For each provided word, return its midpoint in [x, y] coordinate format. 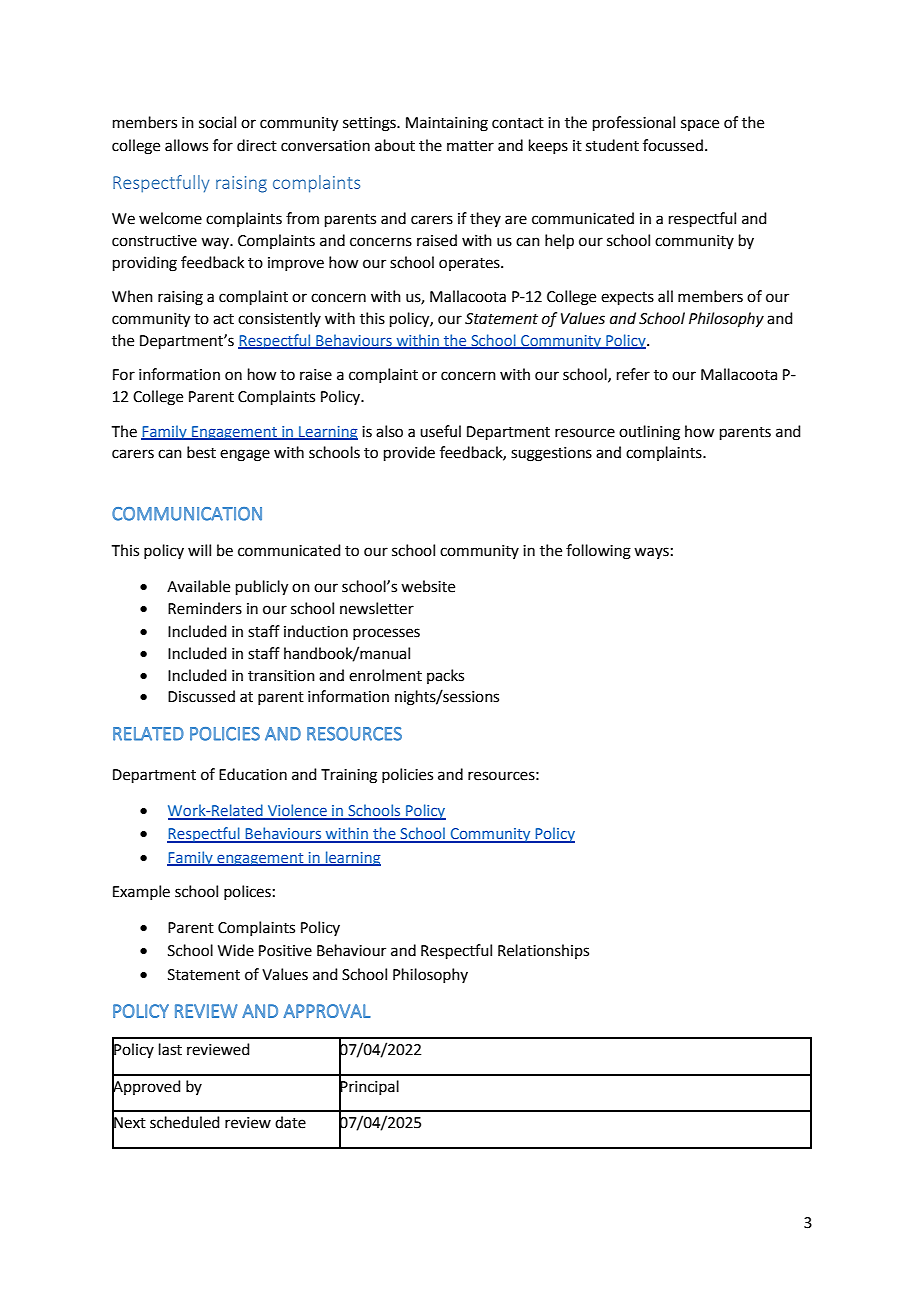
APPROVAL [327, 1011]
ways [651, 553]
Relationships [543, 951]
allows [186, 145]
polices [247, 892]
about [395, 145]
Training [349, 776]
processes [386, 634]
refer [633, 374]
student [612, 145]
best [201, 452]
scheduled [185, 1122]
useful [440, 431]
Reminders [205, 608]
